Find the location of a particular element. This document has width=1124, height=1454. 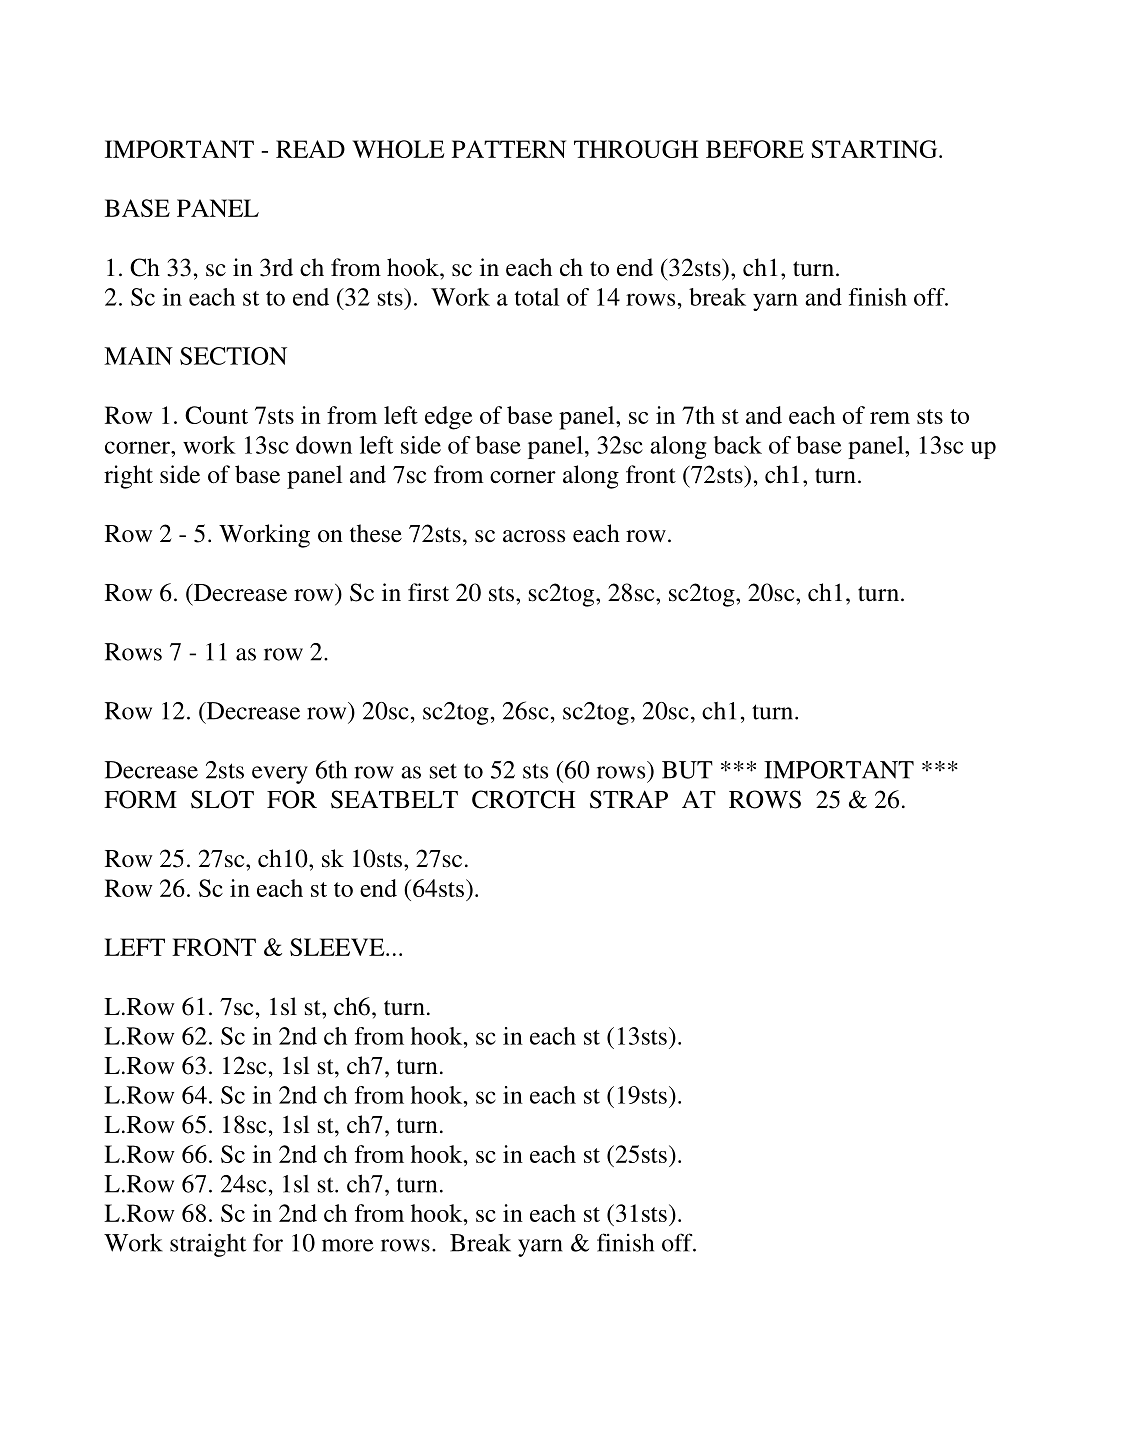

every is located at coordinates (280, 775).
